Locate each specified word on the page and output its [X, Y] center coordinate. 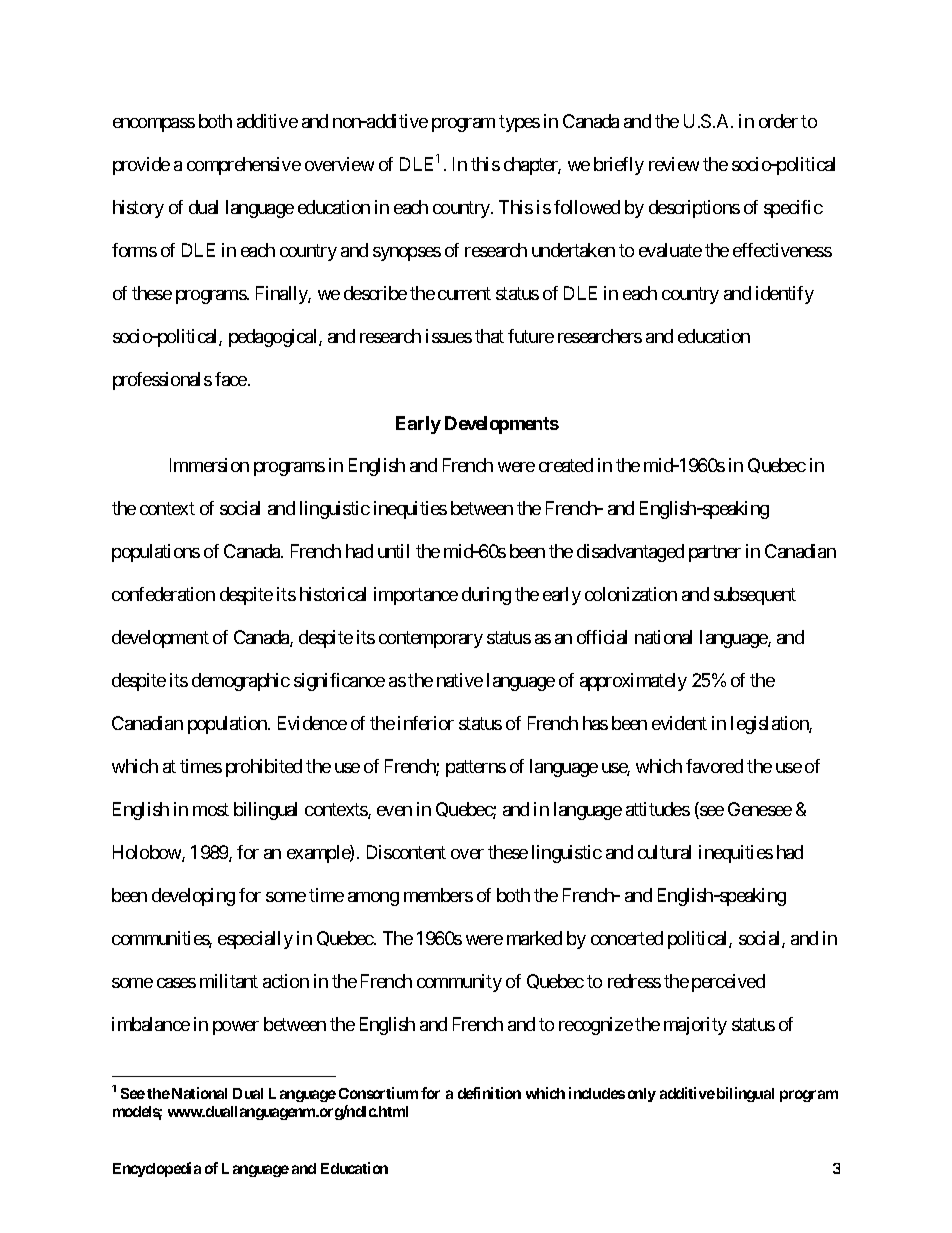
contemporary [431, 639]
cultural [664, 852]
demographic [241, 682]
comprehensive [244, 166]
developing [193, 897]
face [231, 379]
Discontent [406, 852]
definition [489, 1093]
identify [785, 295]
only [642, 1095]
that [489, 336]
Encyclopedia [157, 1169]
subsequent [755, 596]
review [674, 164]
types [519, 124]
